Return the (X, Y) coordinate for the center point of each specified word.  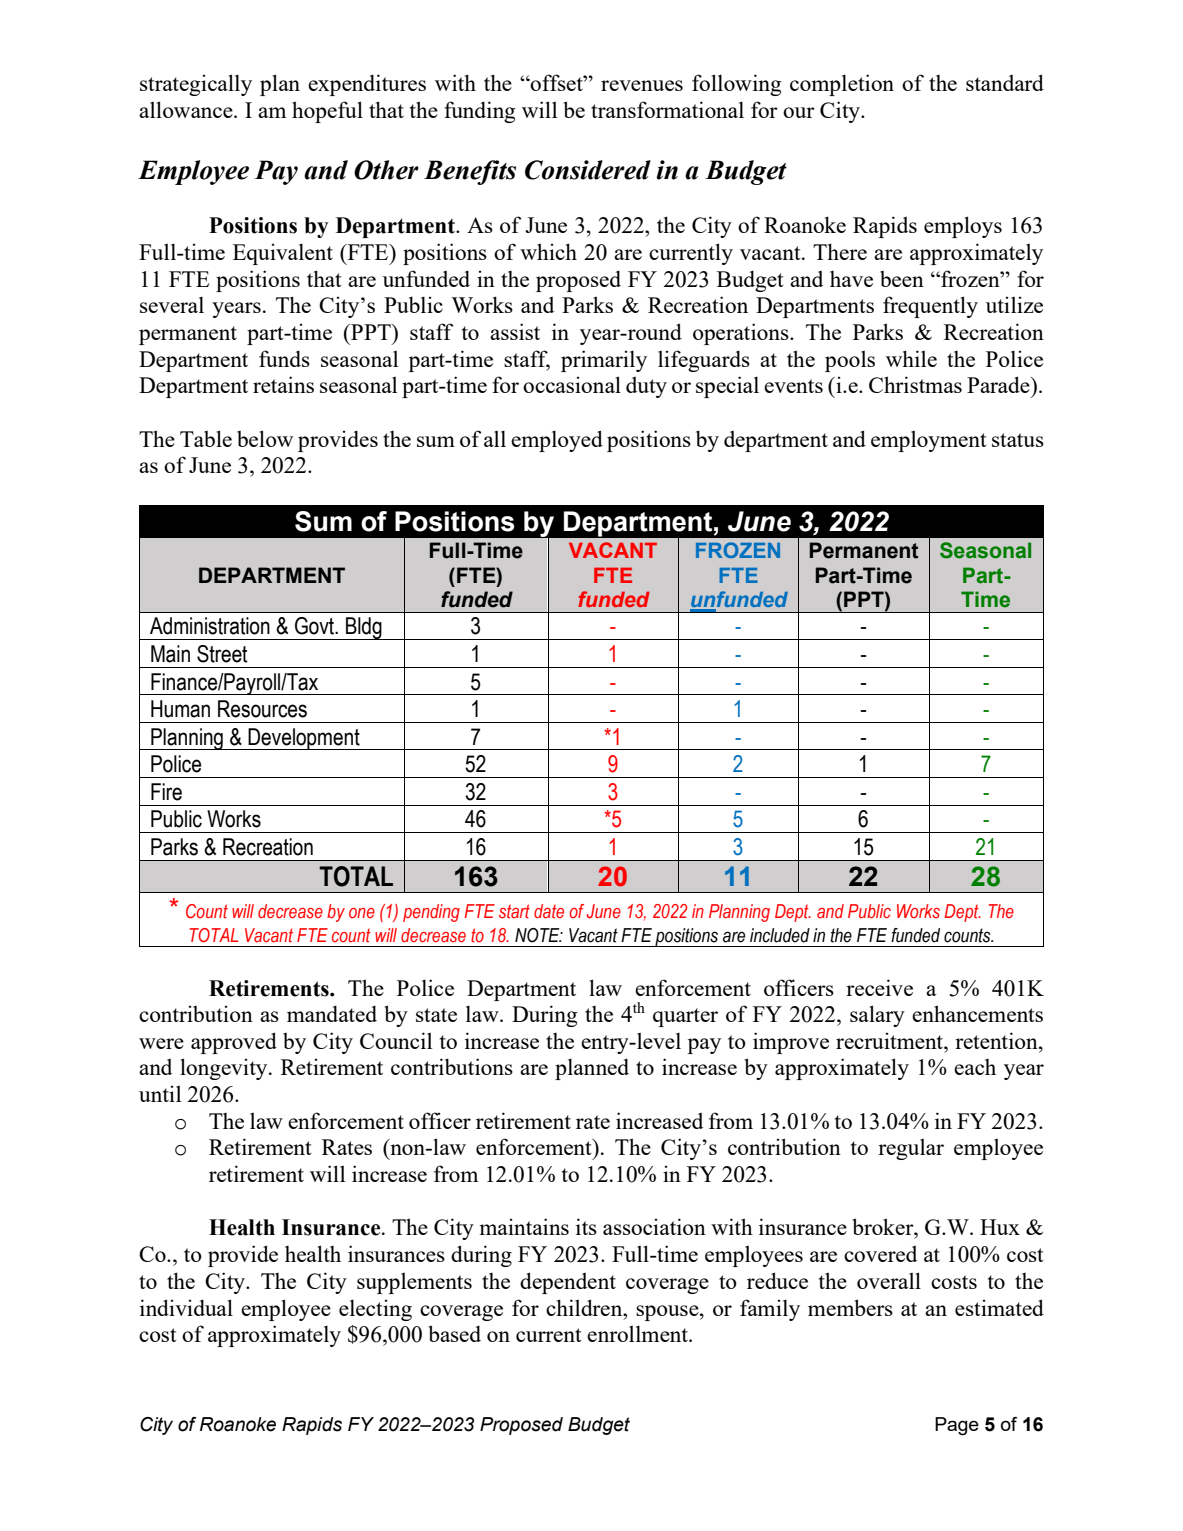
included (780, 935)
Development (304, 739)
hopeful (327, 112)
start (514, 911)
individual (186, 1307)
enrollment (638, 1333)
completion (842, 85)
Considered (588, 170)
